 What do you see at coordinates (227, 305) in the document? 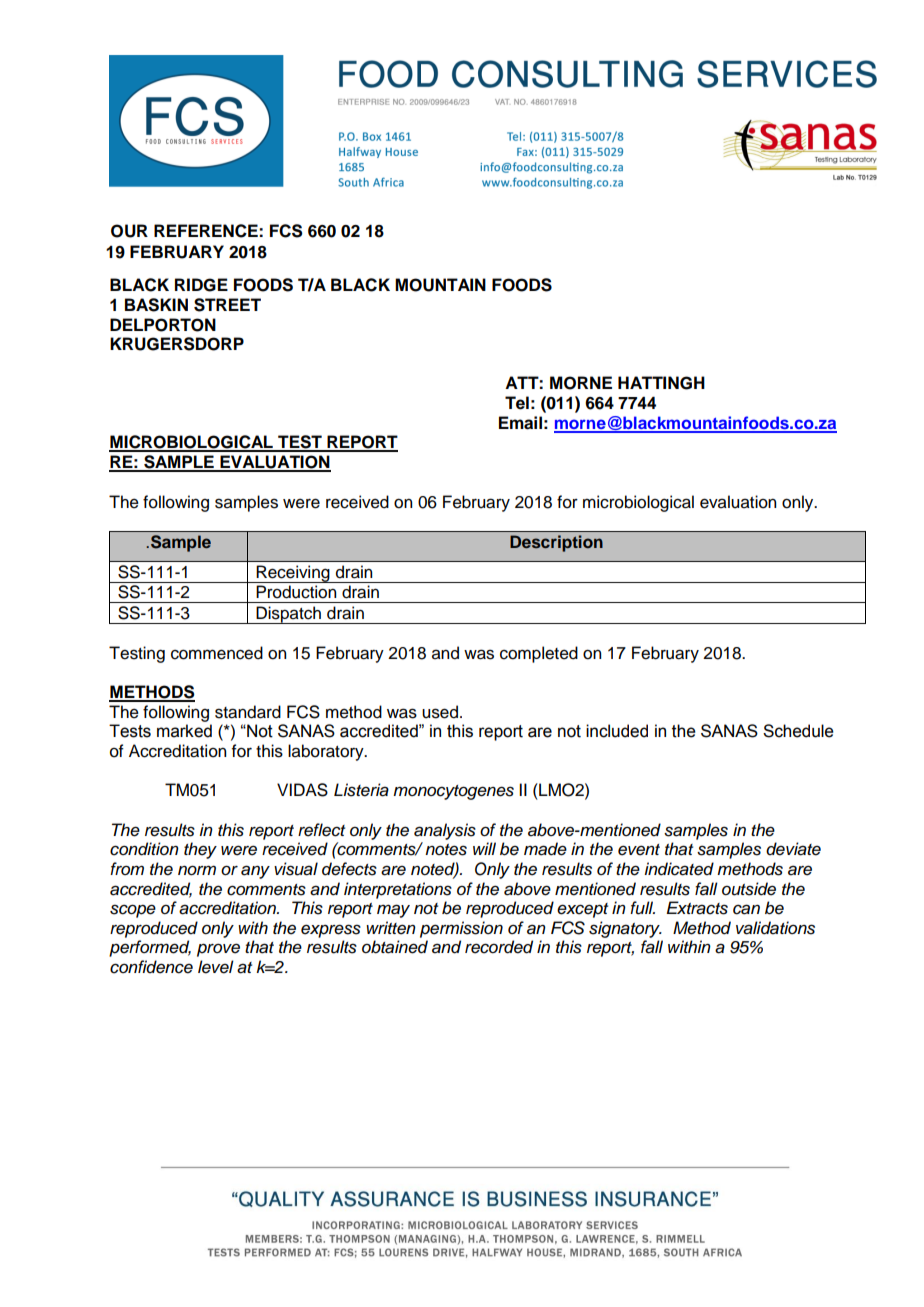
I see `STREET` at bounding box center [227, 305].
